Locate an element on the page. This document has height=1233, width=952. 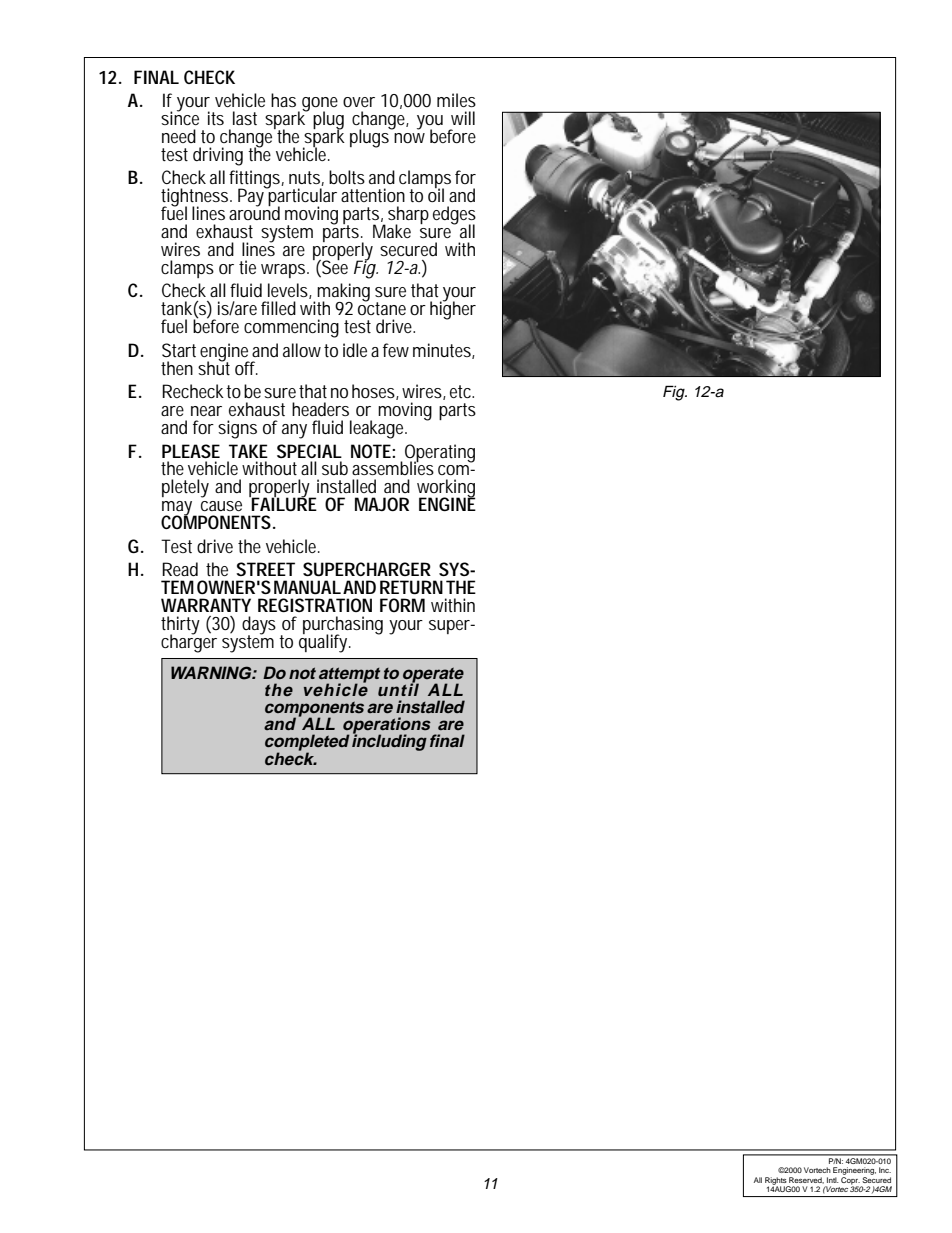
Intl is located at coordinates (833, 1180).
